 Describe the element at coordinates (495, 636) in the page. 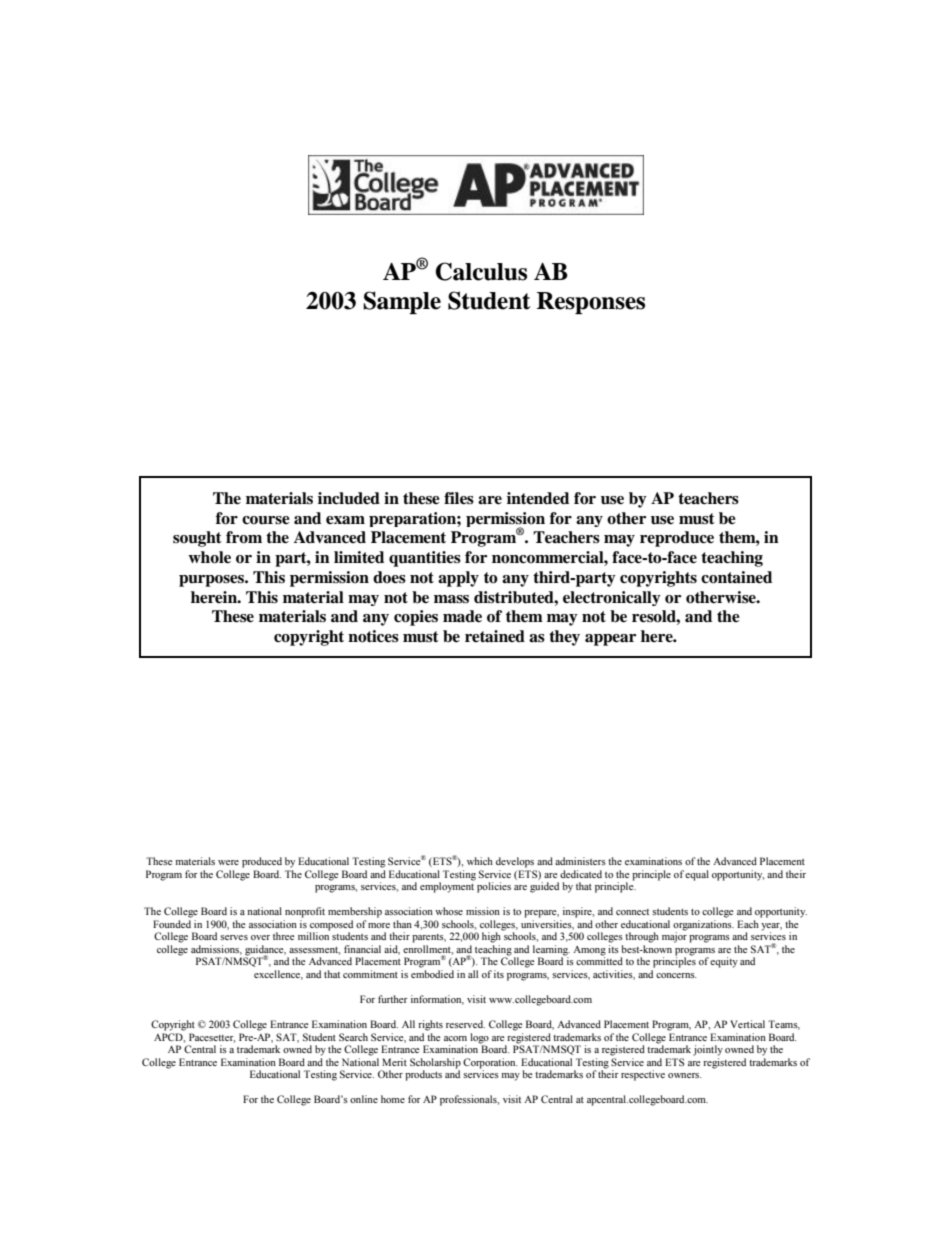

I see `retained` at that location.
